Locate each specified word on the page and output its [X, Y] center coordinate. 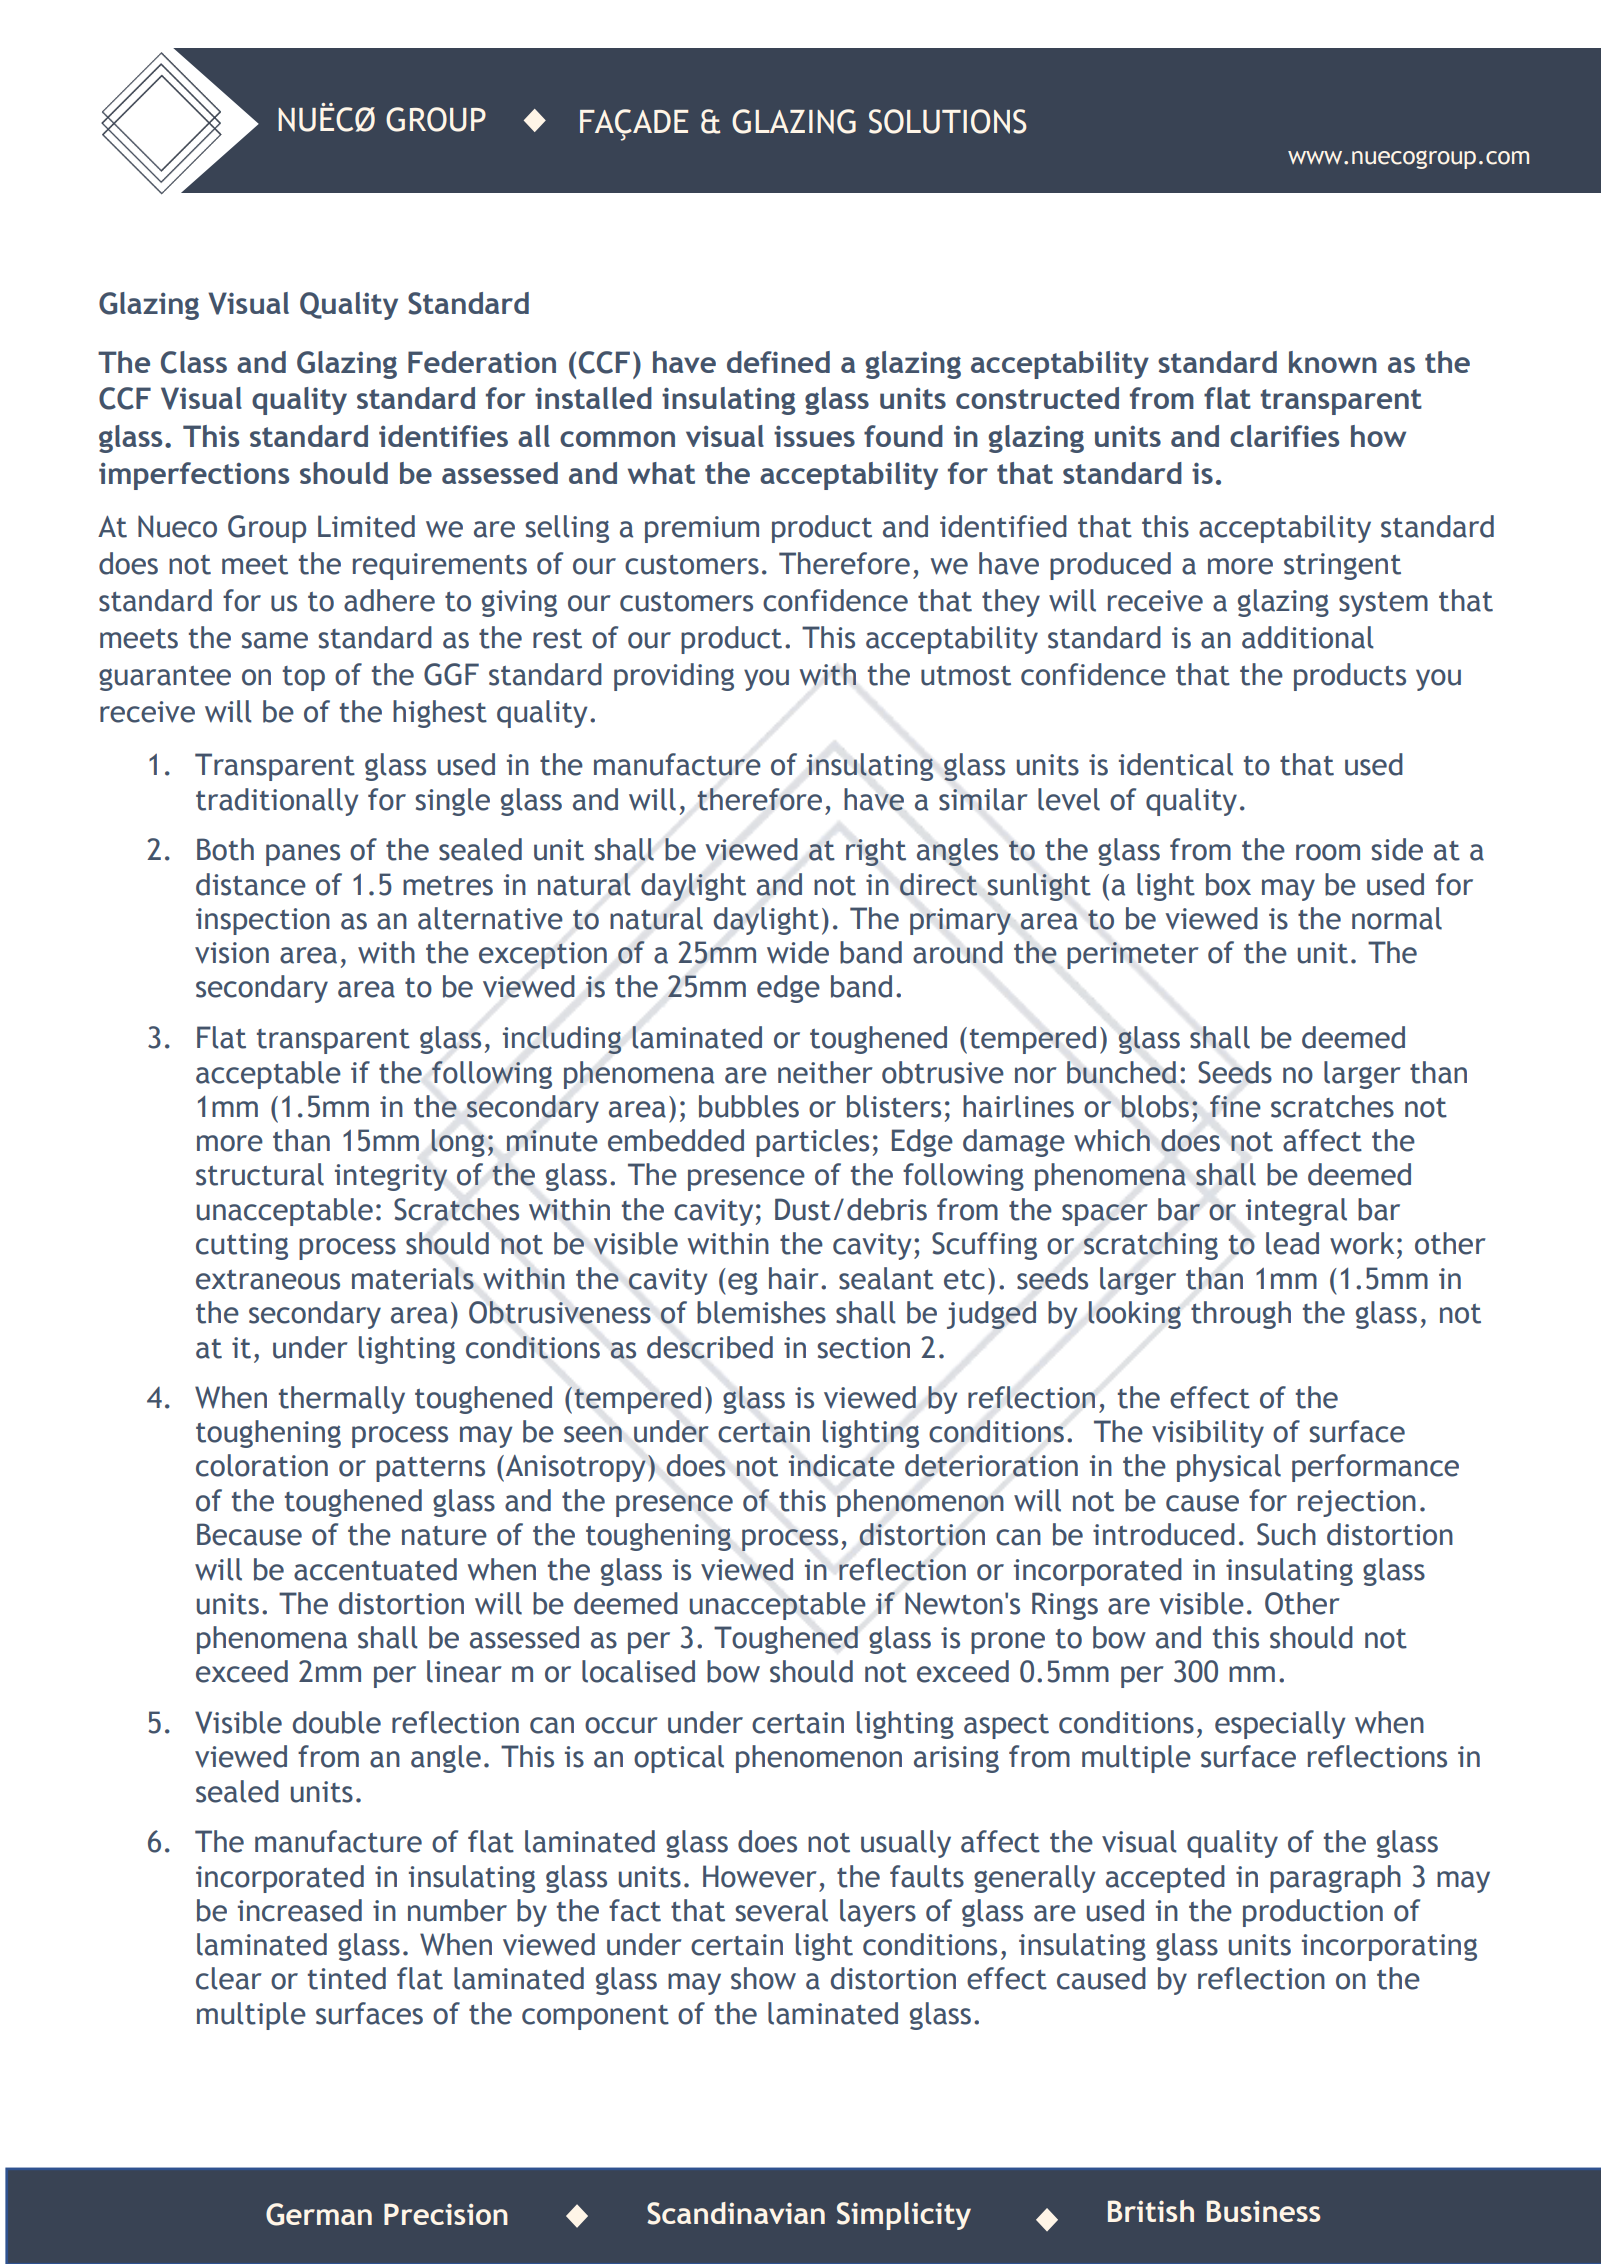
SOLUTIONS [948, 121]
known [1333, 362]
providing [674, 677]
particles [812, 1143]
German [319, 2214]
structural [260, 1174]
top [304, 678]
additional [1308, 637]
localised [638, 1671]
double [337, 1722]
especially [1280, 1725]
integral [1296, 1212]
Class [194, 362]
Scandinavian [736, 2213]
